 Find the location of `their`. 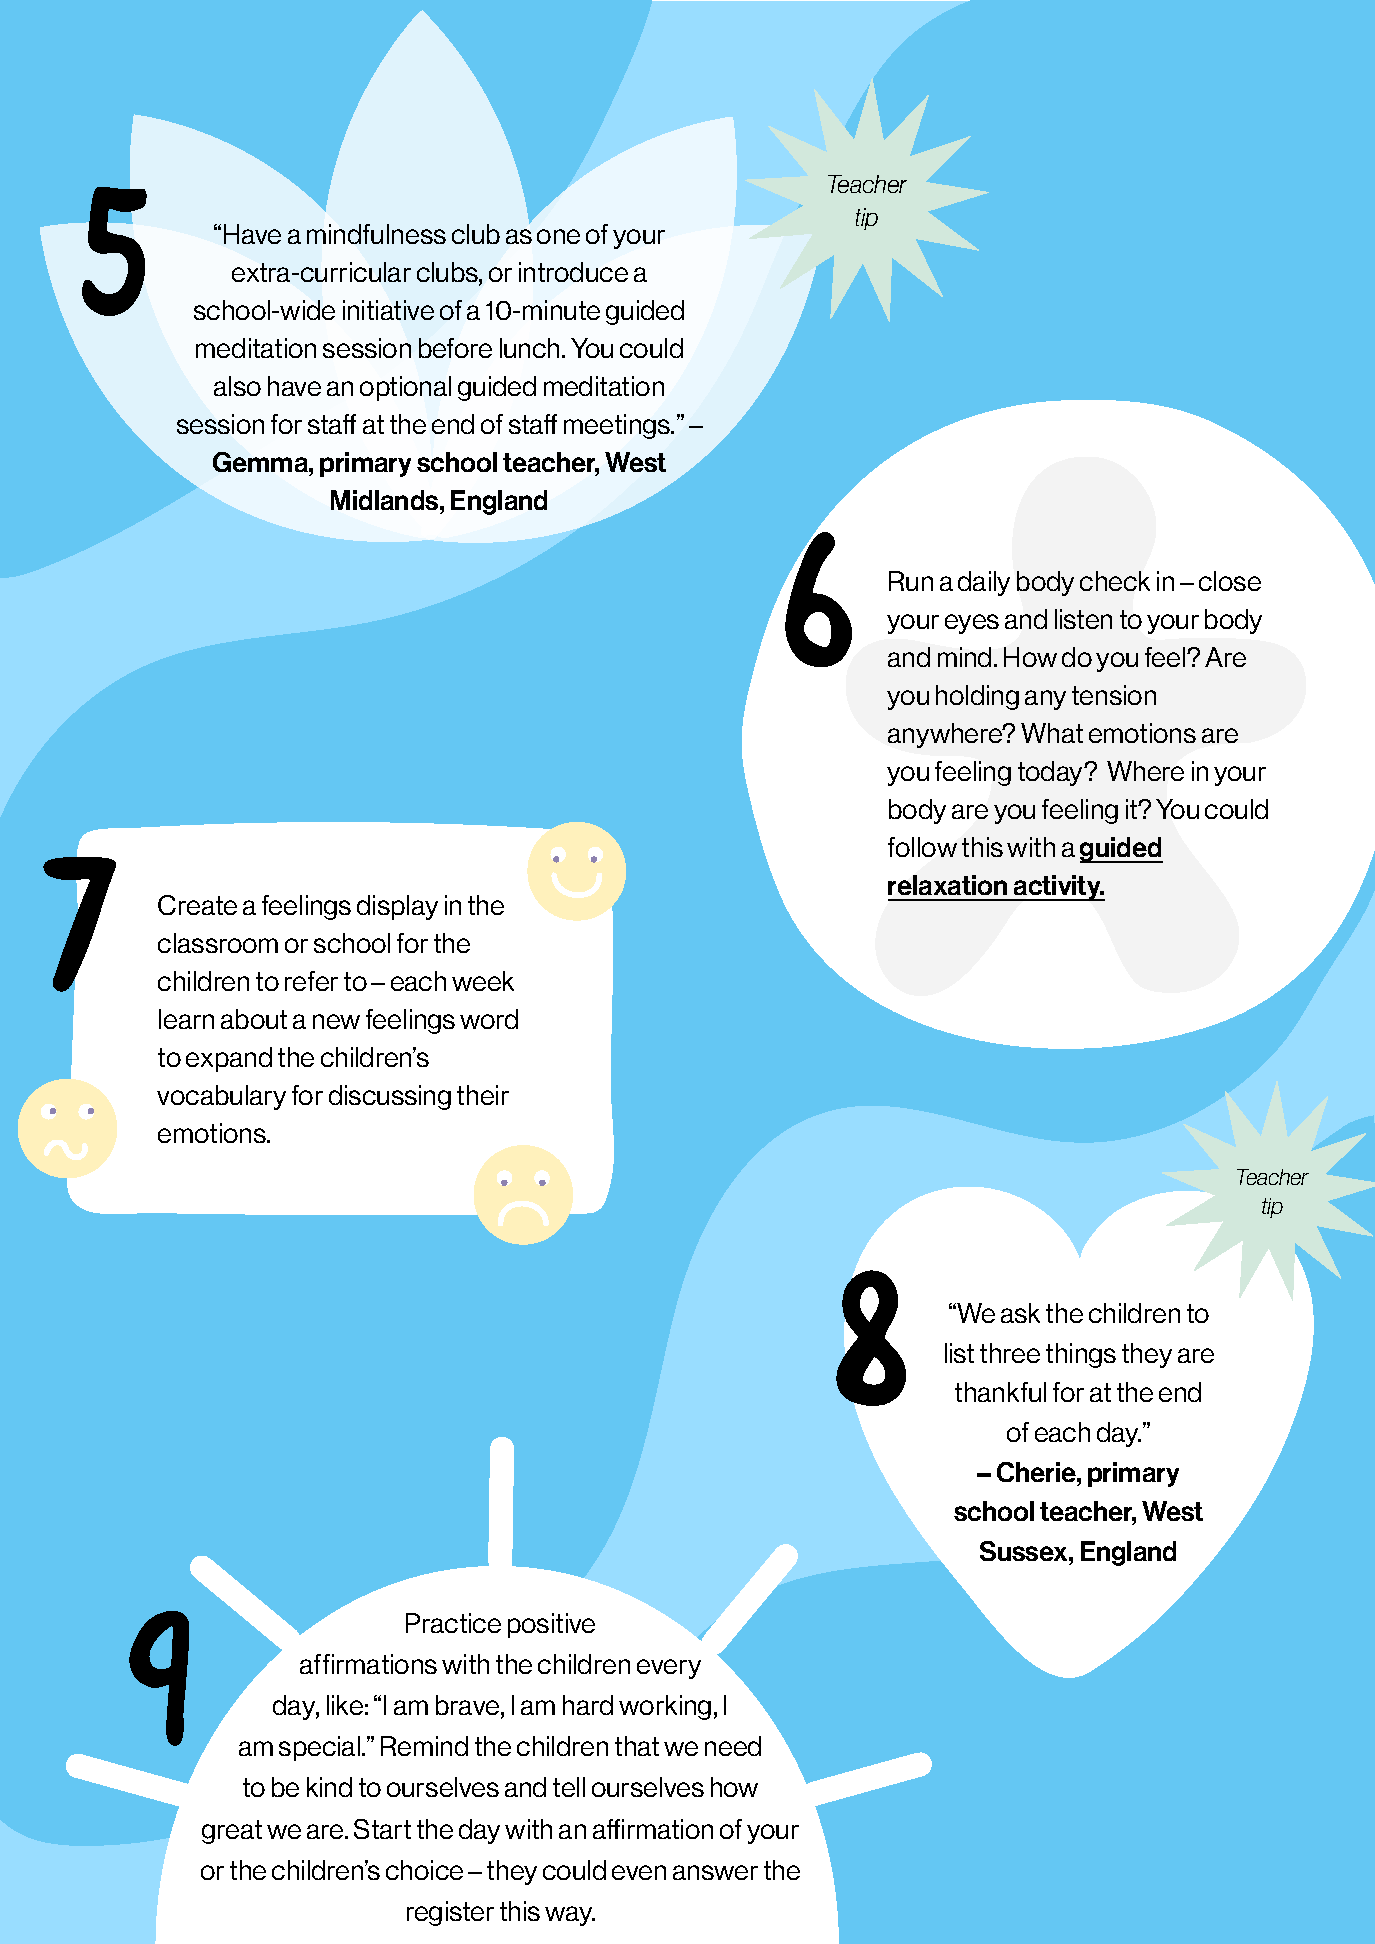

their is located at coordinates (483, 1095).
